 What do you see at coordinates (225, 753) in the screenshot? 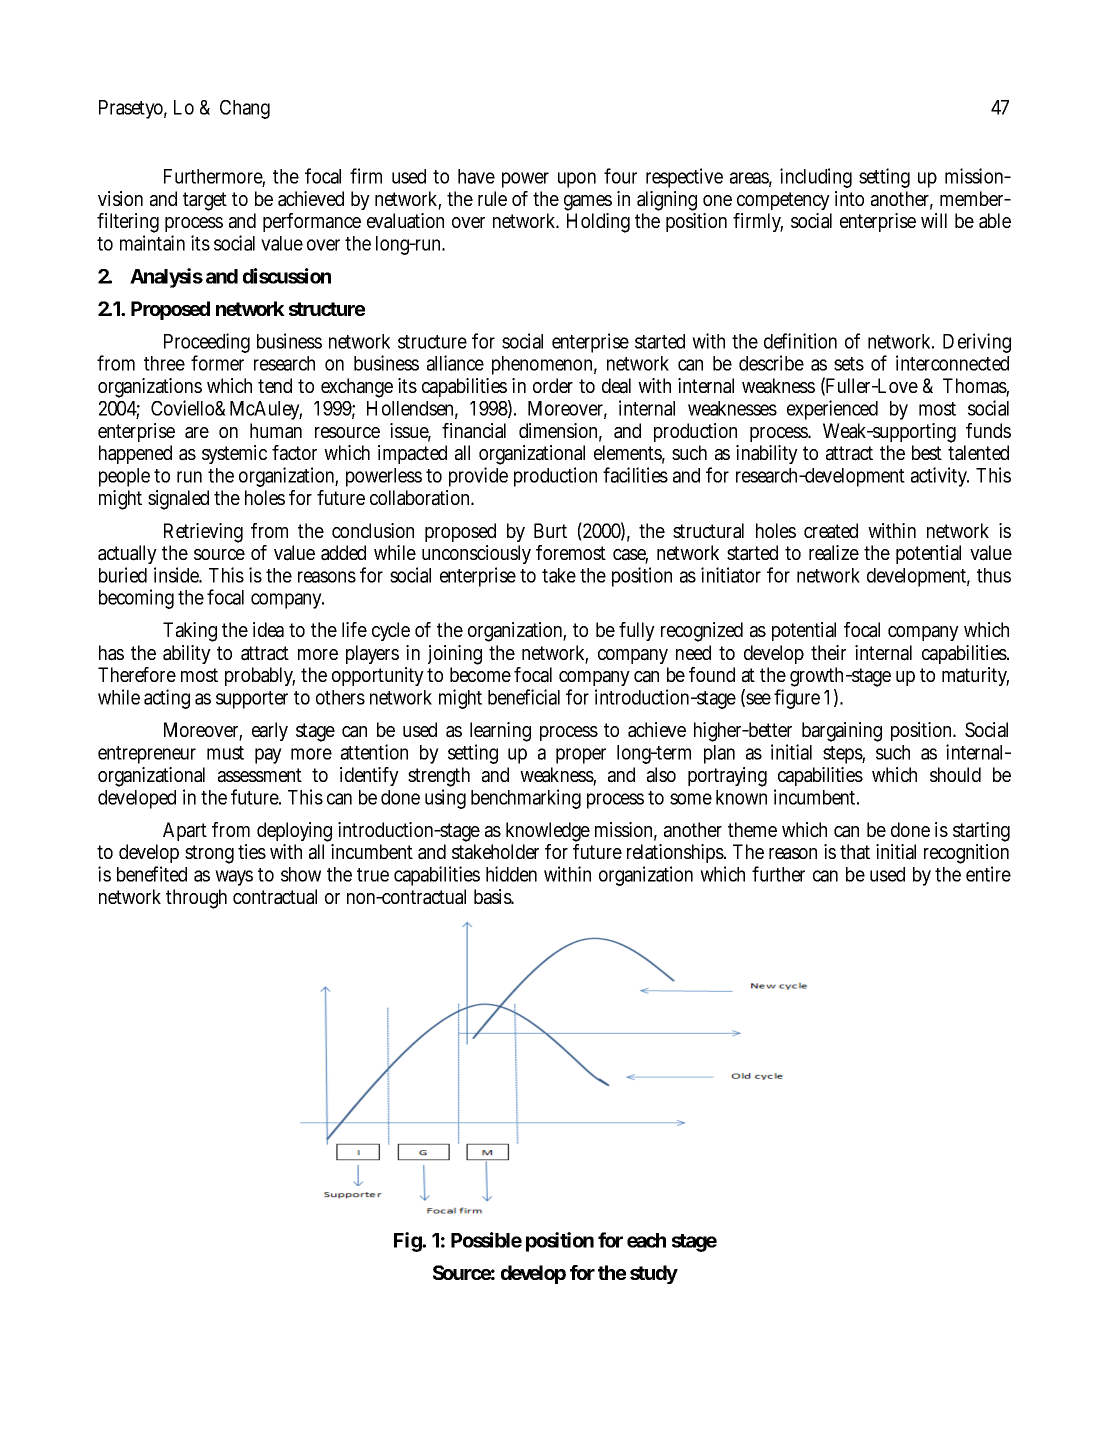
I see `must` at bounding box center [225, 753].
